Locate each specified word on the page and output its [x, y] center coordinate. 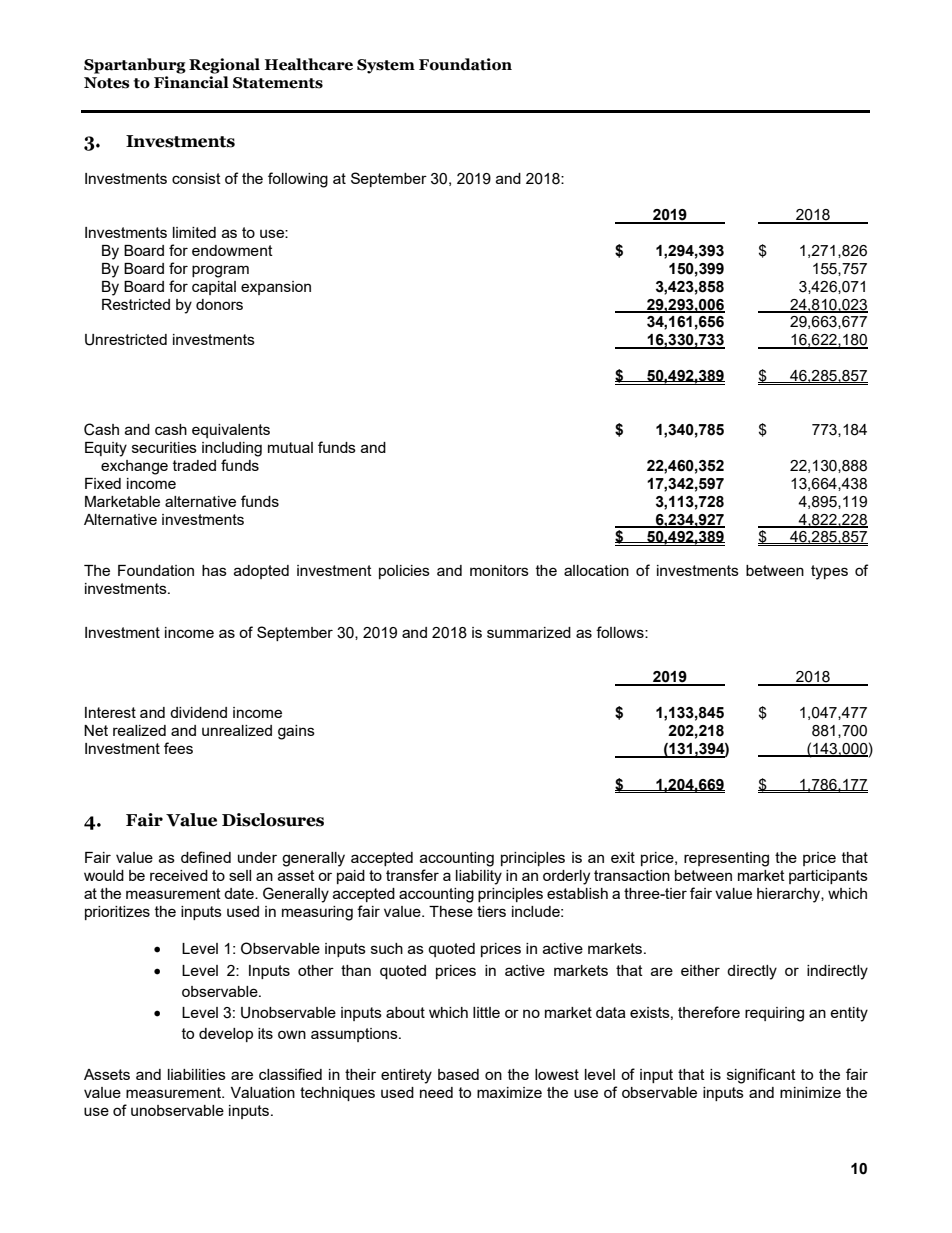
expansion [276, 288]
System [386, 66]
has [214, 570]
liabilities [197, 1074]
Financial [191, 82]
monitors [499, 570]
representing [726, 859]
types [829, 572]
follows [621, 632]
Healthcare [309, 64]
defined [206, 857]
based [458, 1074]
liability [479, 877]
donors [219, 304]
